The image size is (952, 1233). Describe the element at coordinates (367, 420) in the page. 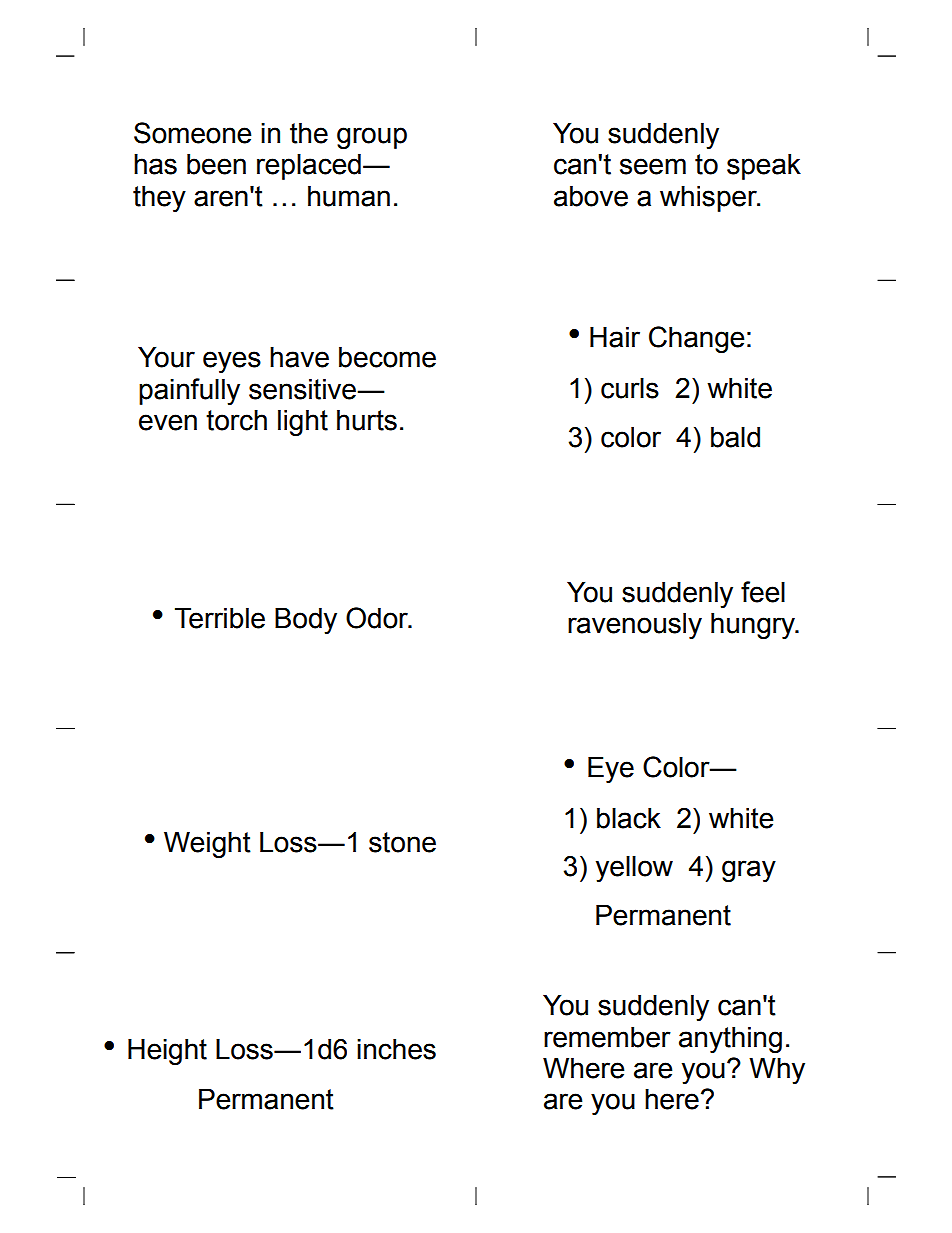

I see `hurts` at that location.
